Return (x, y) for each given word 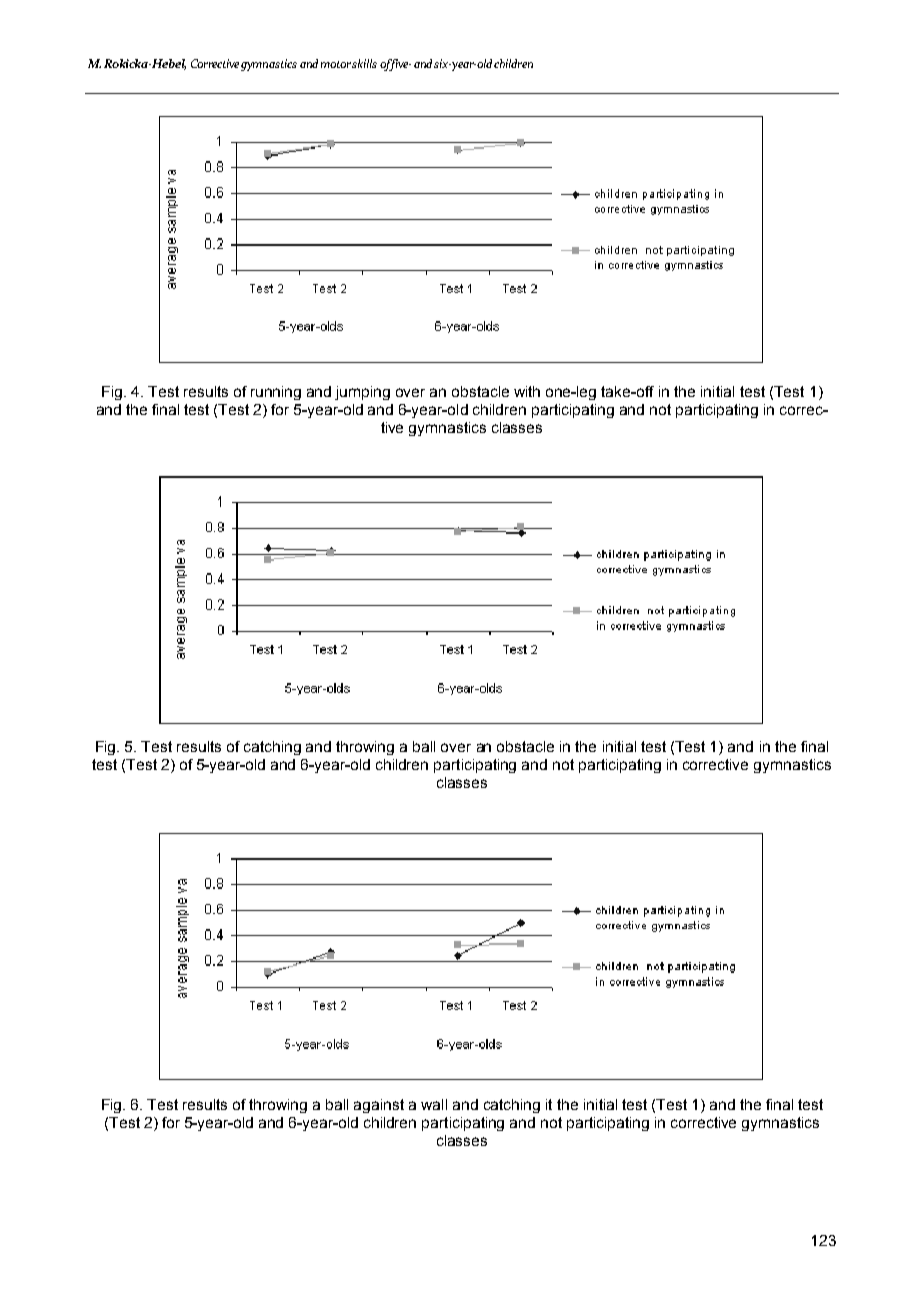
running (276, 393)
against (379, 1106)
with (527, 391)
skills (364, 63)
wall (434, 1104)
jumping (362, 393)
